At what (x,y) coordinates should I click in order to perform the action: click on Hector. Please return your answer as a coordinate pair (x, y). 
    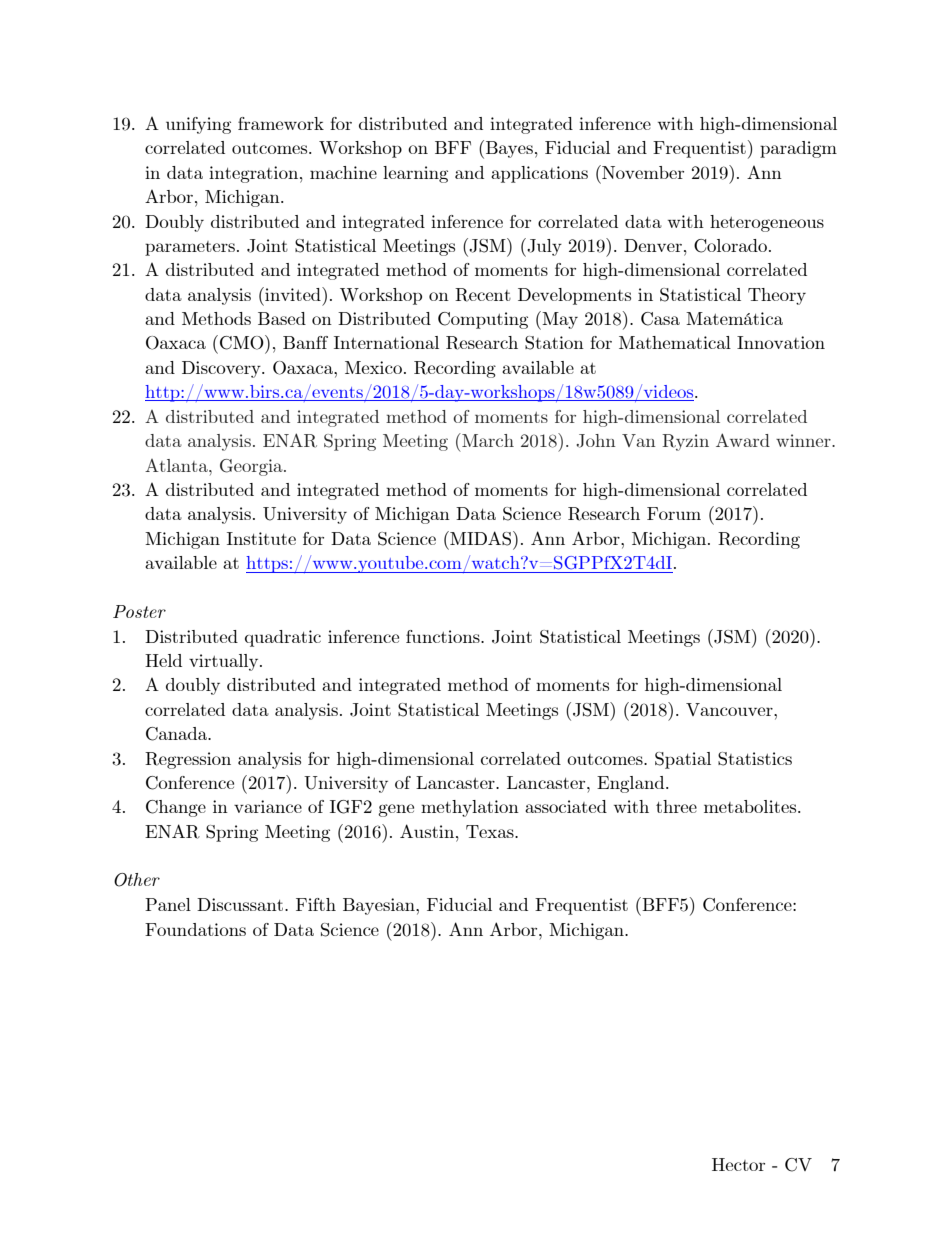
    Looking at the image, I should click on (738, 1164).
